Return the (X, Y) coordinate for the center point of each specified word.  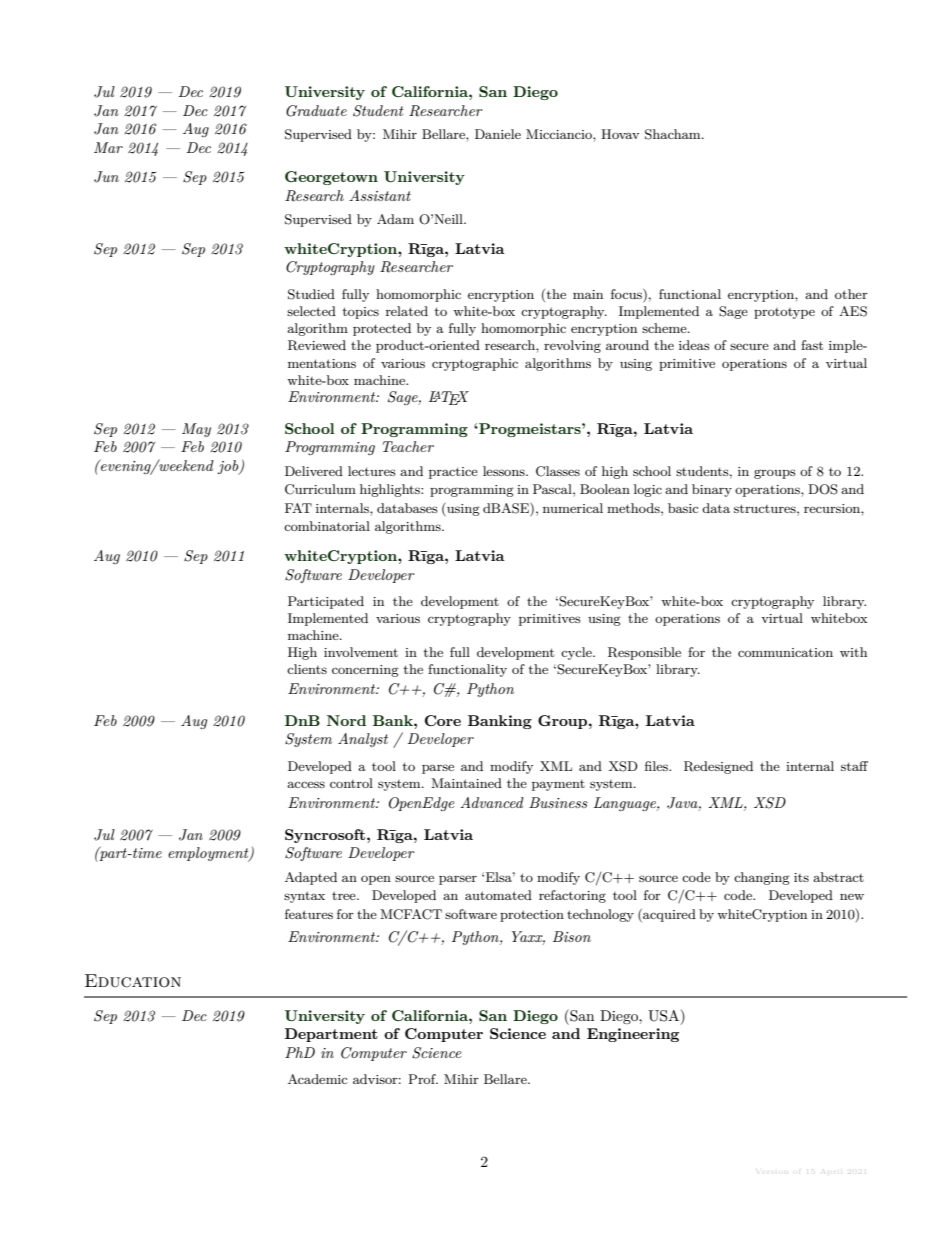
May (196, 430)
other (851, 294)
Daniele (498, 134)
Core (443, 720)
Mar (108, 147)
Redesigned (718, 767)
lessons (505, 471)
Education (133, 981)
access (306, 784)
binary (712, 490)
